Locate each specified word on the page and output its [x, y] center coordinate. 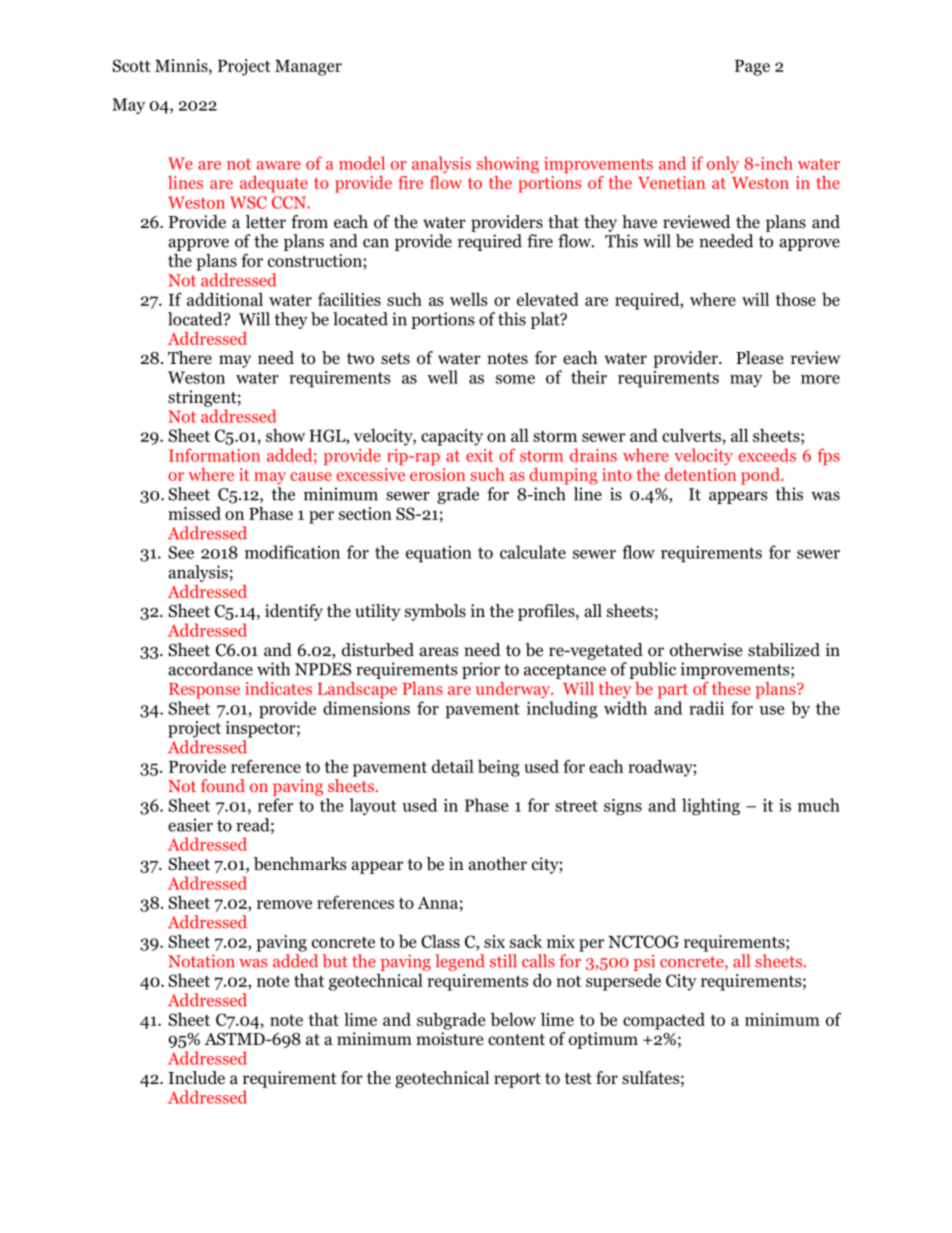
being [499, 768]
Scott [131, 65]
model [362, 163]
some [515, 379]
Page [752, 68]
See [181, 552]
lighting [711, 807]
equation [439, 554]
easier [190, 825]
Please [759, 358]
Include [196, 1078]
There [190, 357]
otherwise [706, 650]
